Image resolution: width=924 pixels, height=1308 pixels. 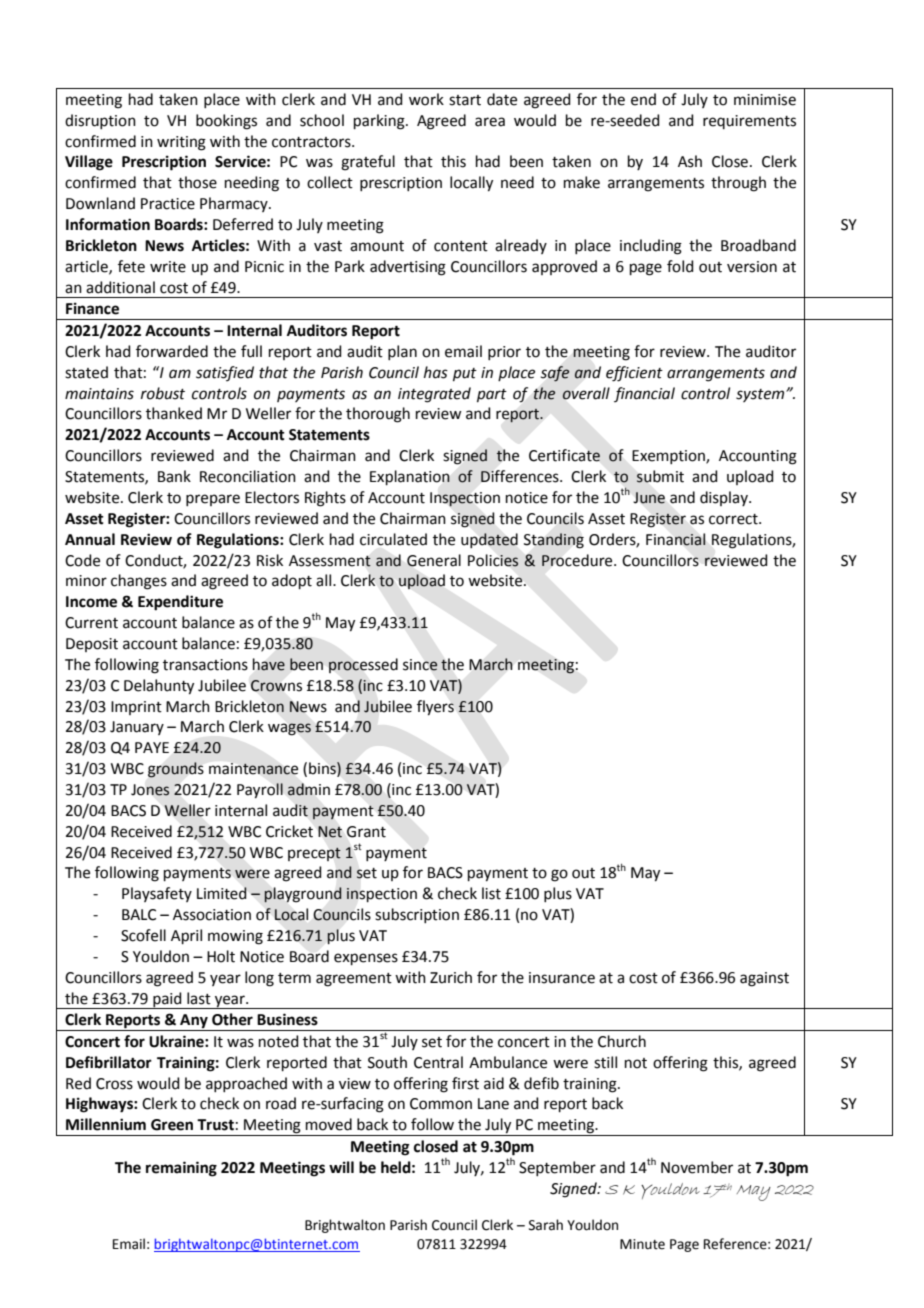 What do you see at coordinates (181, 143) in the screenshot?
I see `writing` at bounding box center [181, 143].
